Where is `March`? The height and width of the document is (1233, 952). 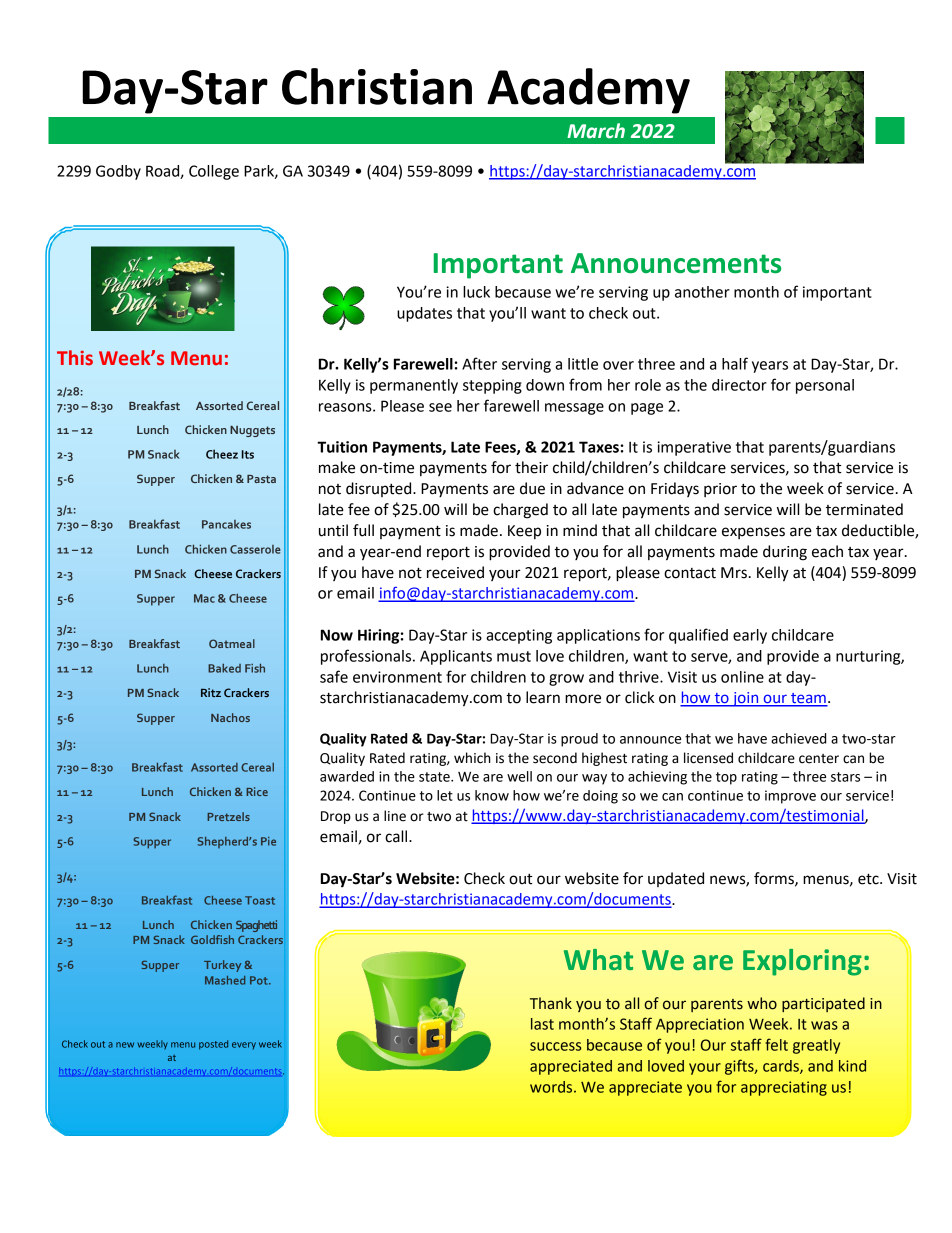
March is located at coordinates (596, 131).
